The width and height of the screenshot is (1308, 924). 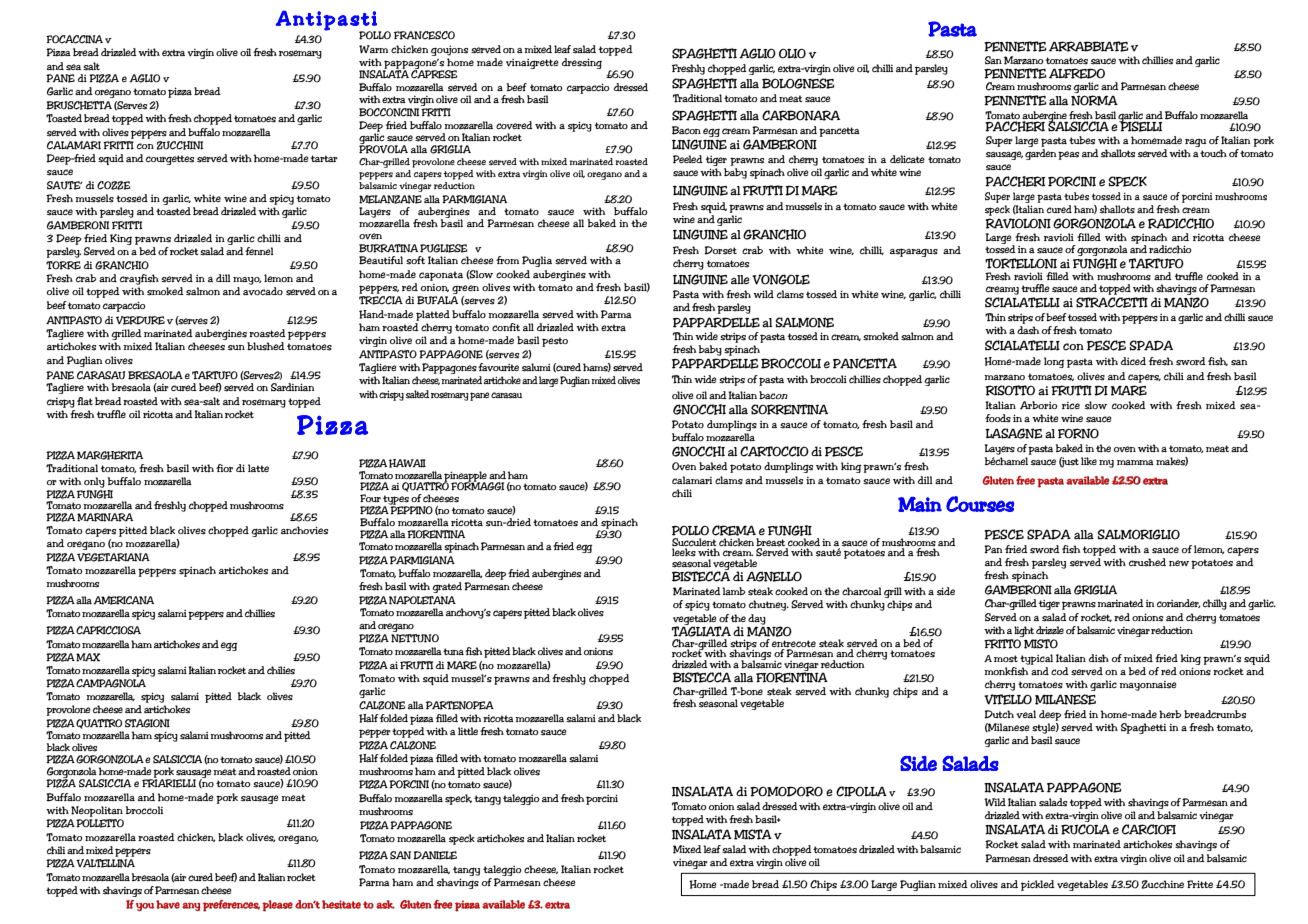 What do you see at coordinates (734, 530) in the screenshot?
I see `CREMA` at bounding box center [734, 530].
